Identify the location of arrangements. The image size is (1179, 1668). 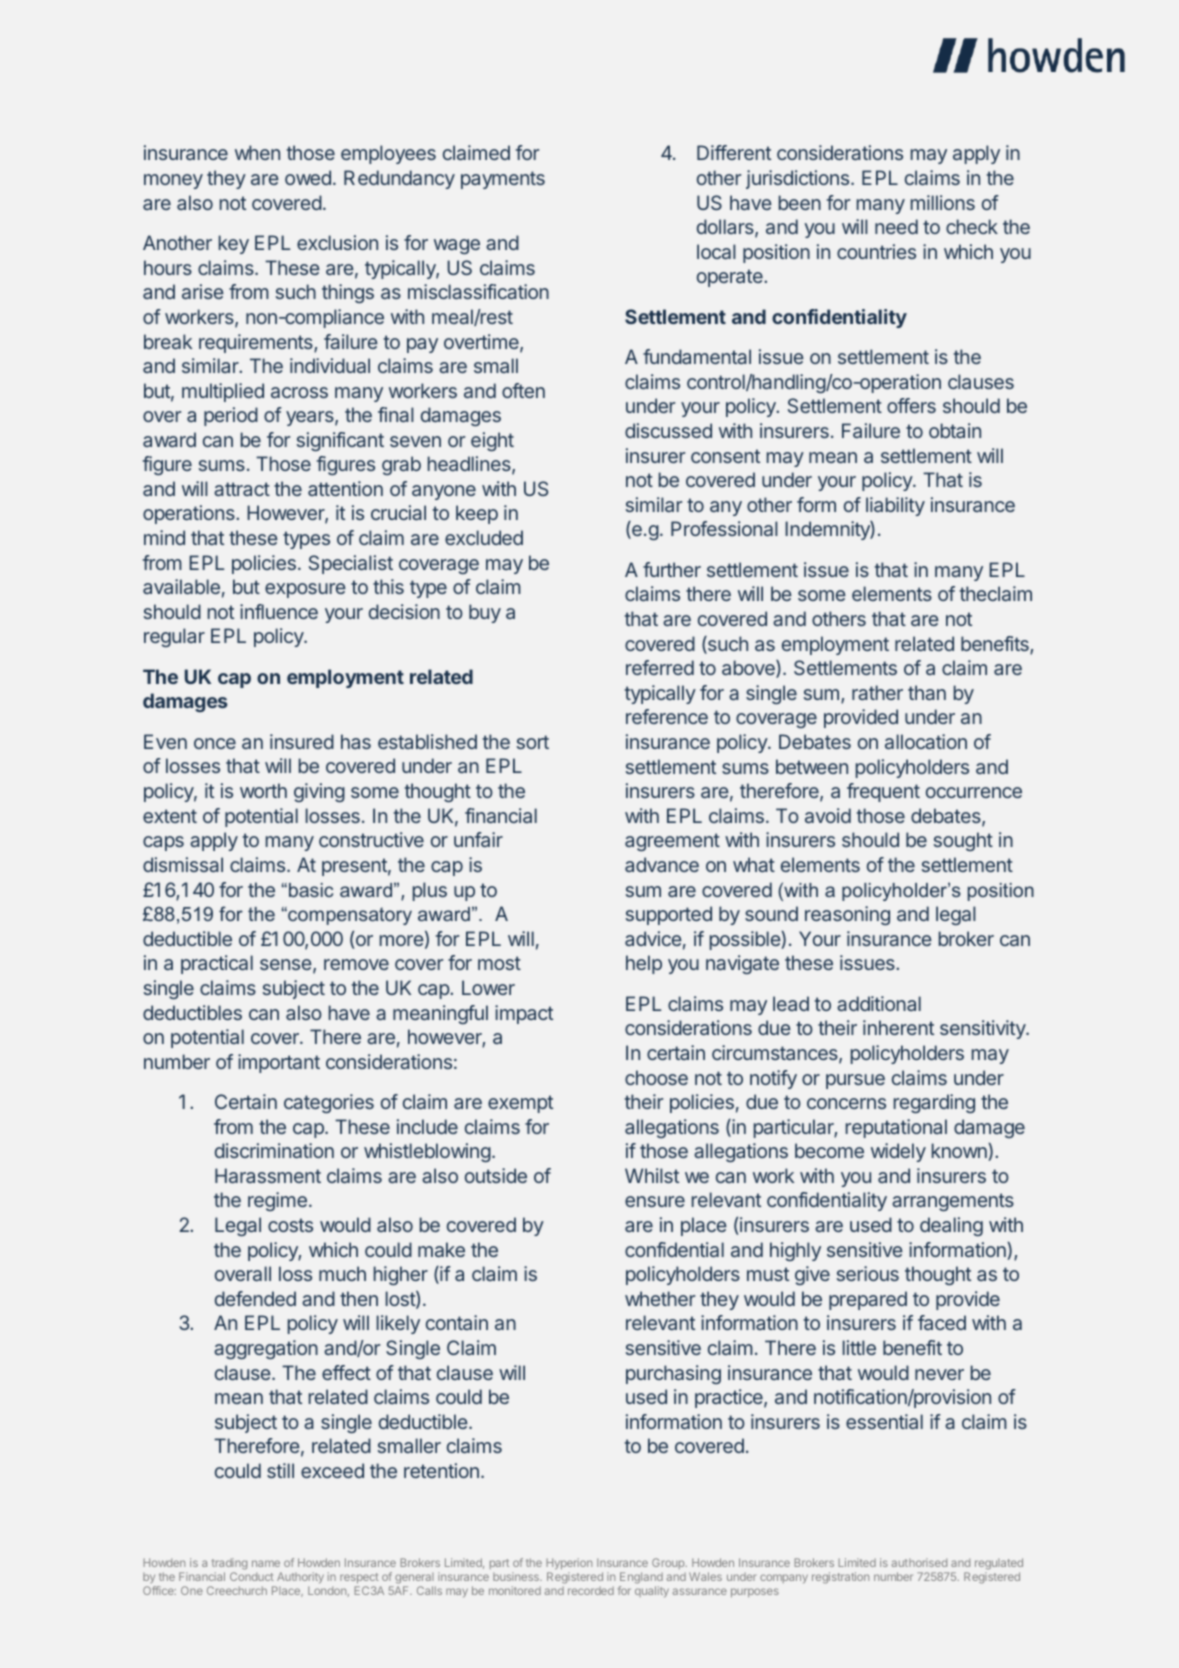
(953, 1202).
